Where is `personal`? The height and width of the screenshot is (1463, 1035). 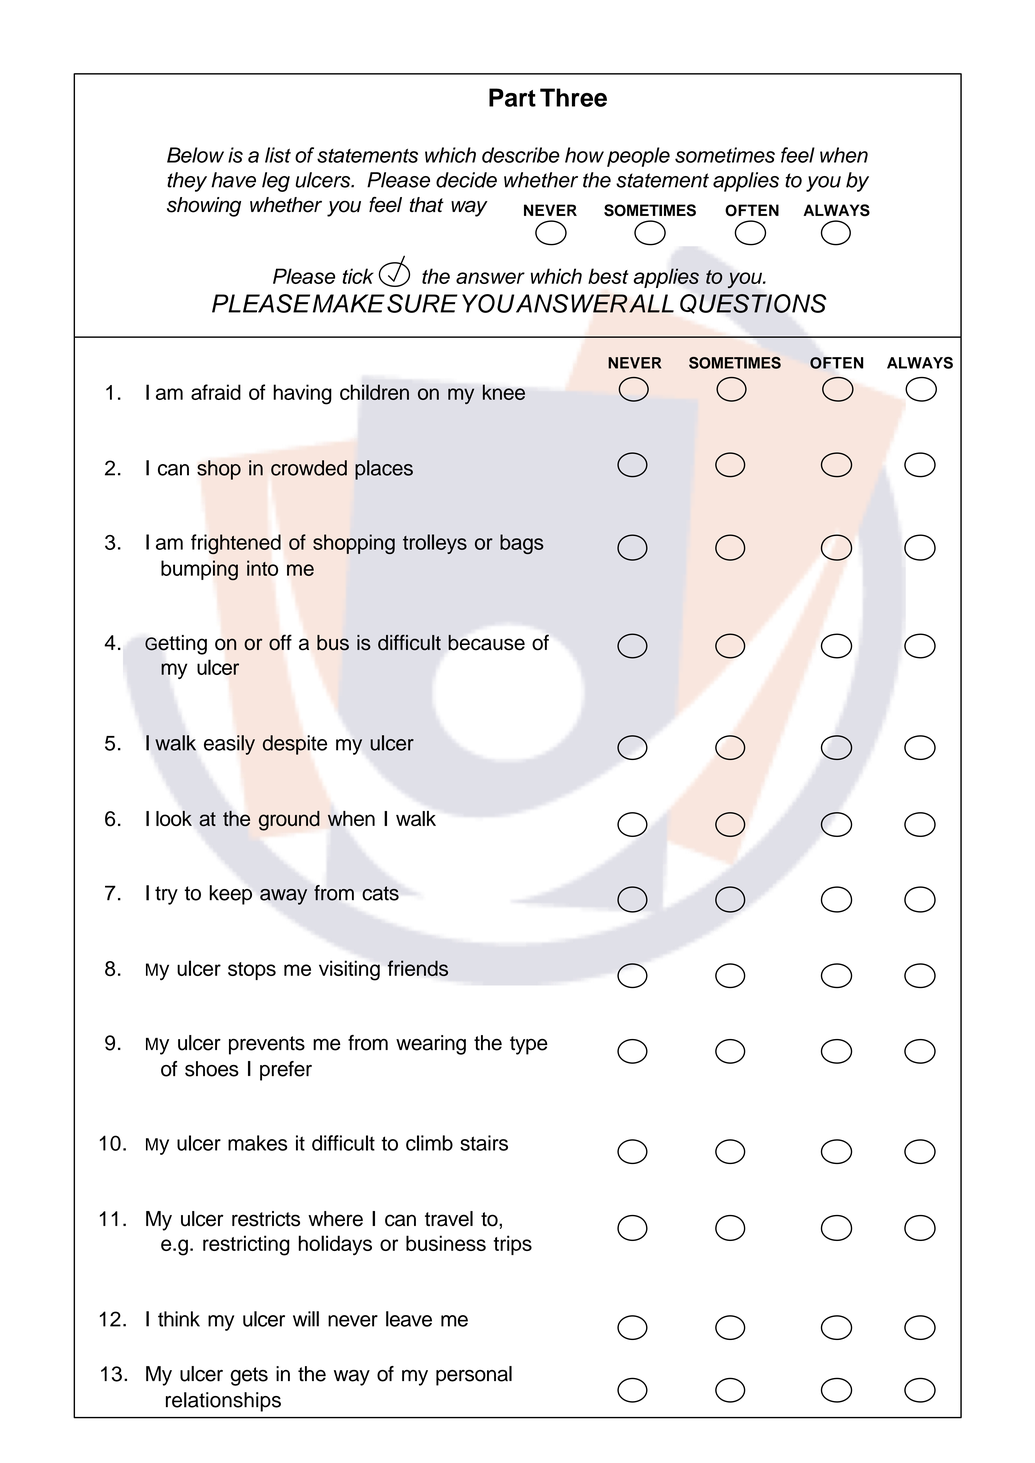 personal is located at coordinates (474, 1376).
